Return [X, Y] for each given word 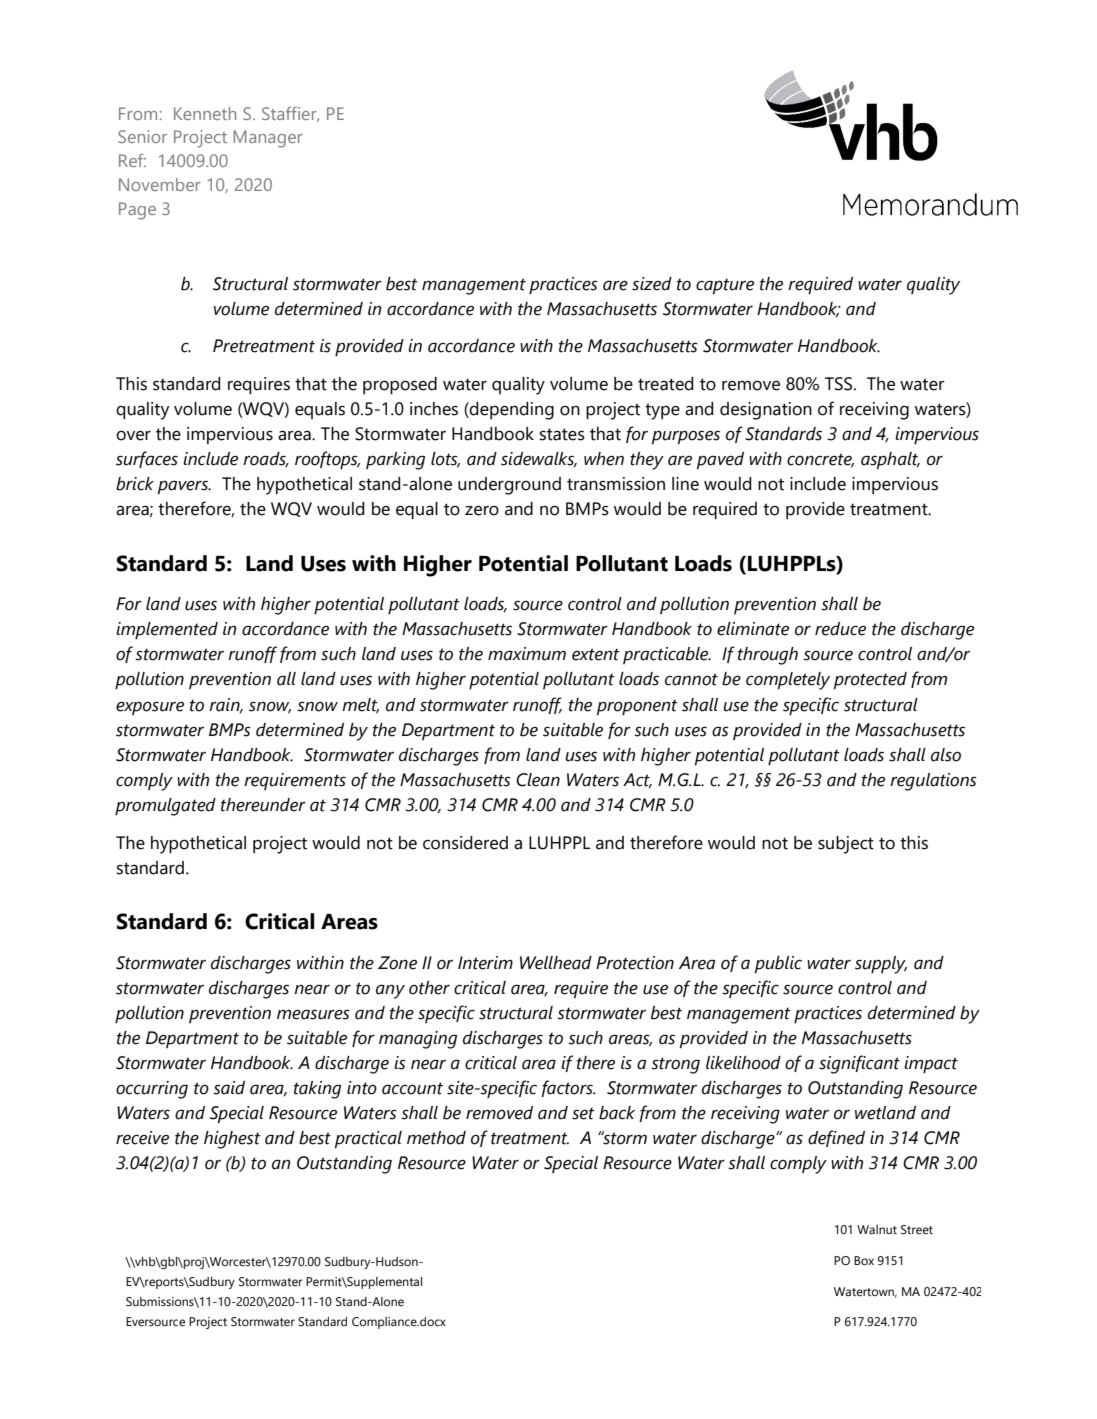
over [133, 435]
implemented [167, 630]
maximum [527, 654]
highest [232, 1140]
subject [846, 845]
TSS [840, 384]
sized [652, 284]
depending [511, 411]
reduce [840, 629]
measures [313, 1015]
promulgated [165, 807]
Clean [538, 780]
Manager [268, 139]
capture [725, 286]
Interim [485, 963]
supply [881, 965]
